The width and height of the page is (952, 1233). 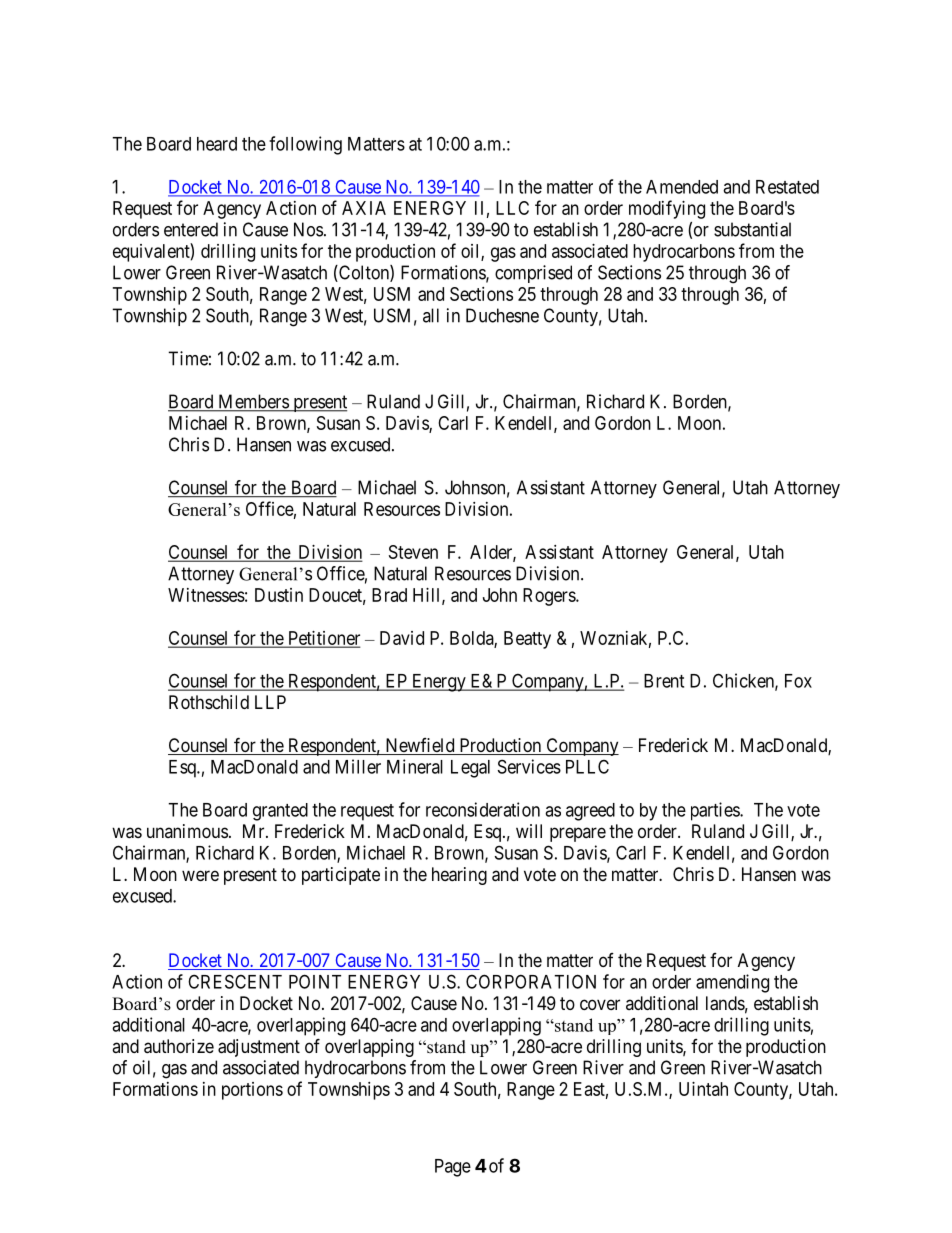 What do you see at coordinates (483, 809) in the page?
I see `reconsideration` at bounding box center [483, 809].
